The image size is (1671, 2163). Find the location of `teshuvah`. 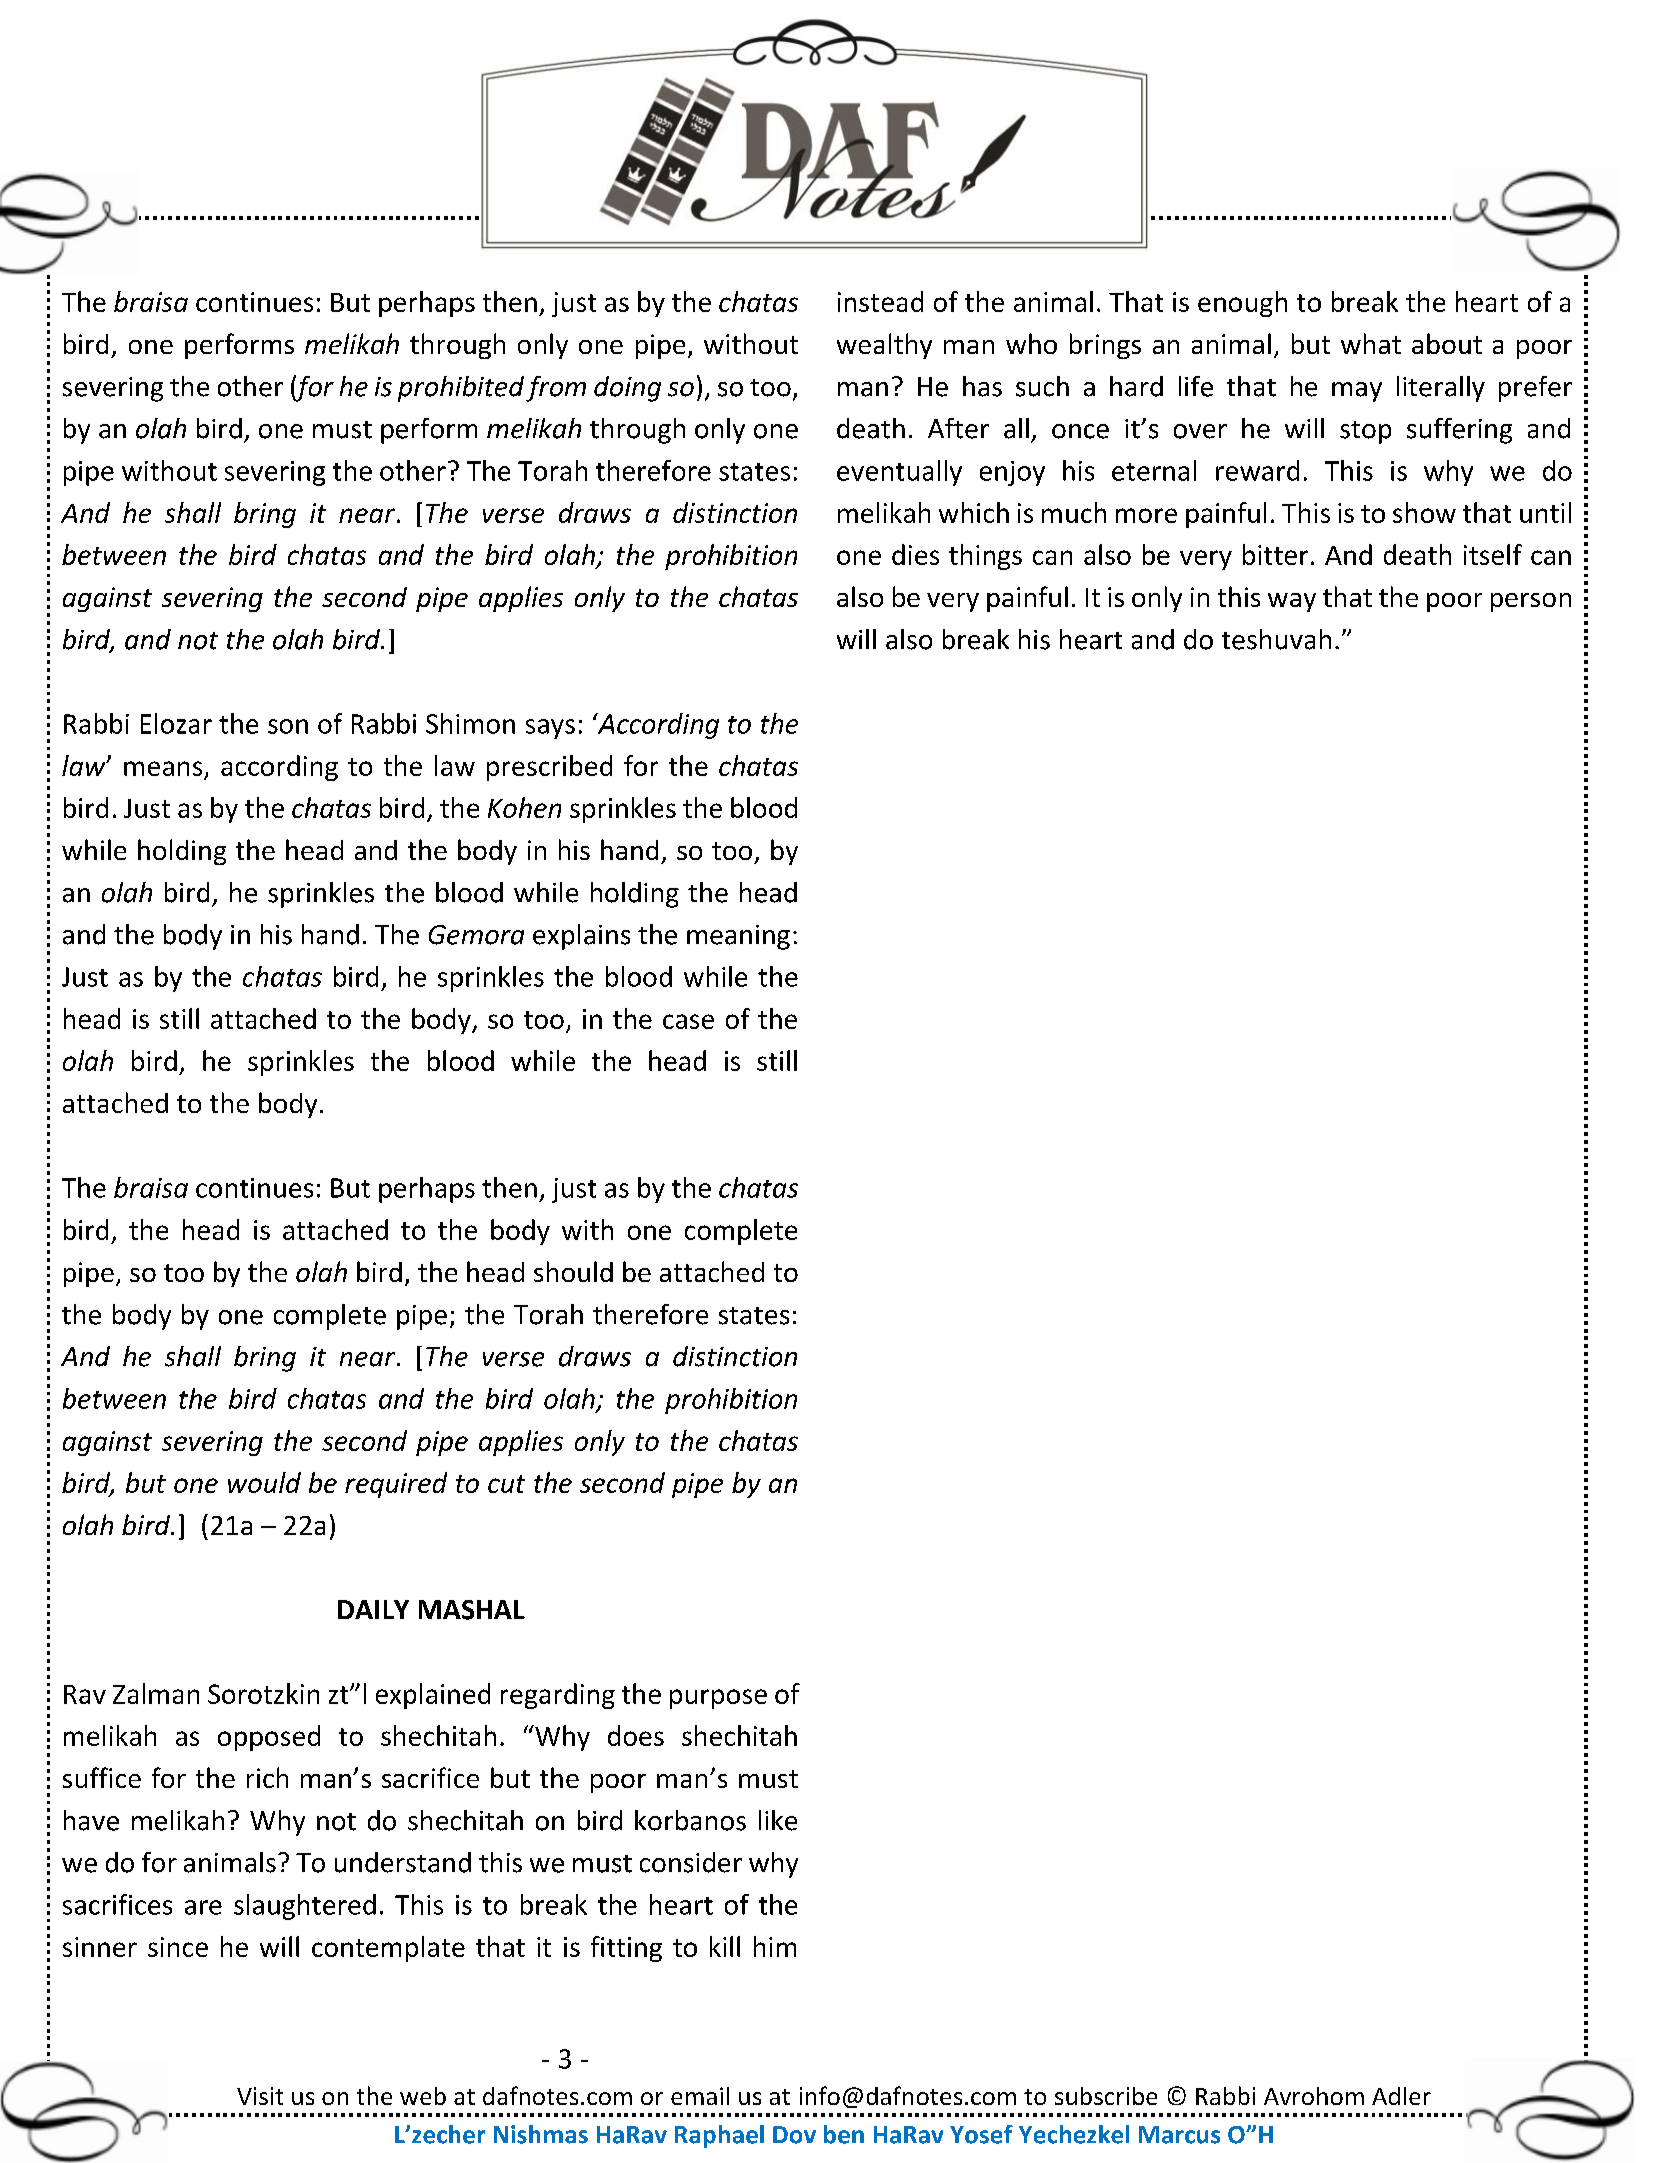

teshuvah is located at coordinates (1276, 639).
